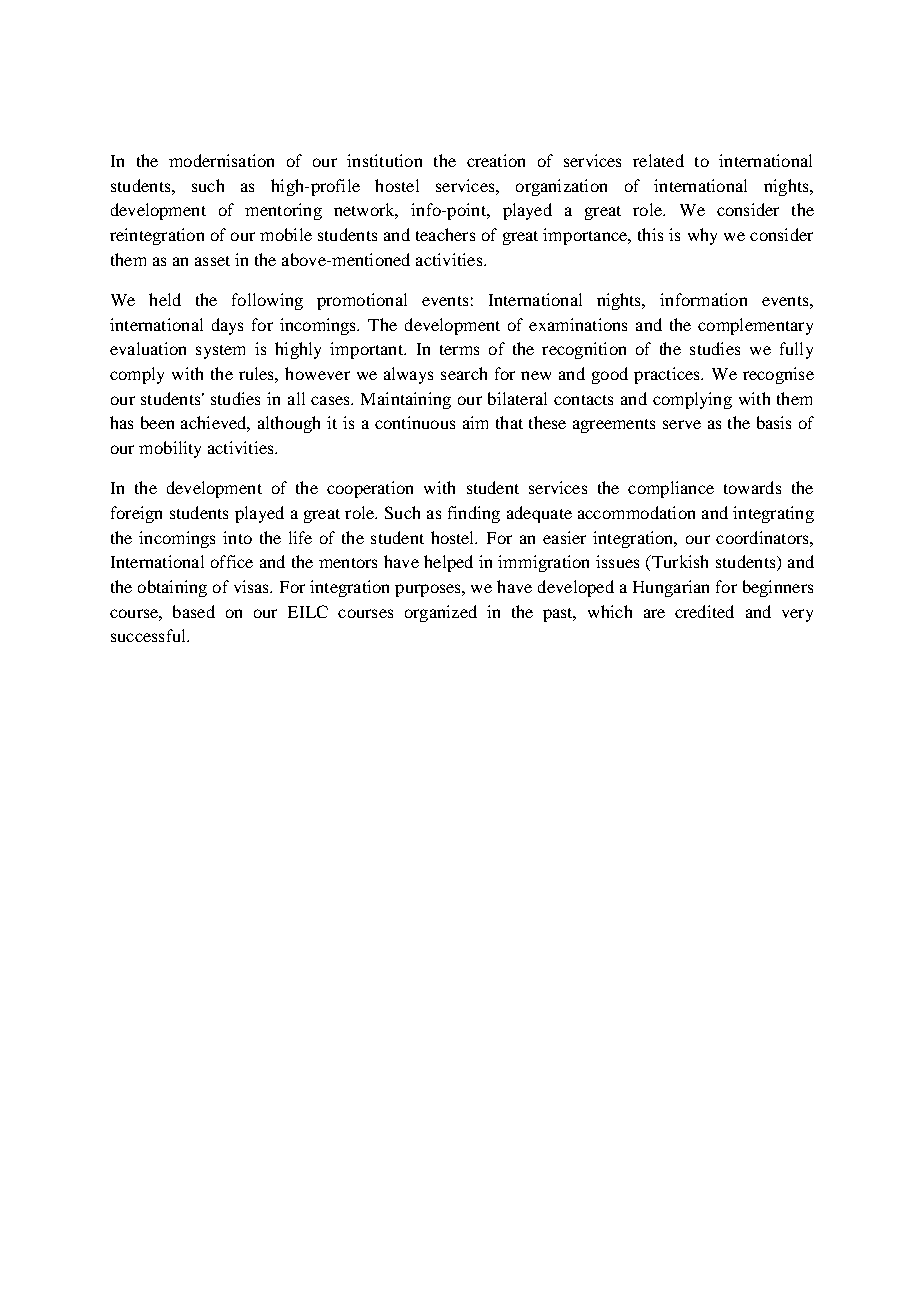 This screenshot has width=924, height=1308. Describe the element at coordinates (221, 160) in the screenshot. I see `modernisation` at that location.
